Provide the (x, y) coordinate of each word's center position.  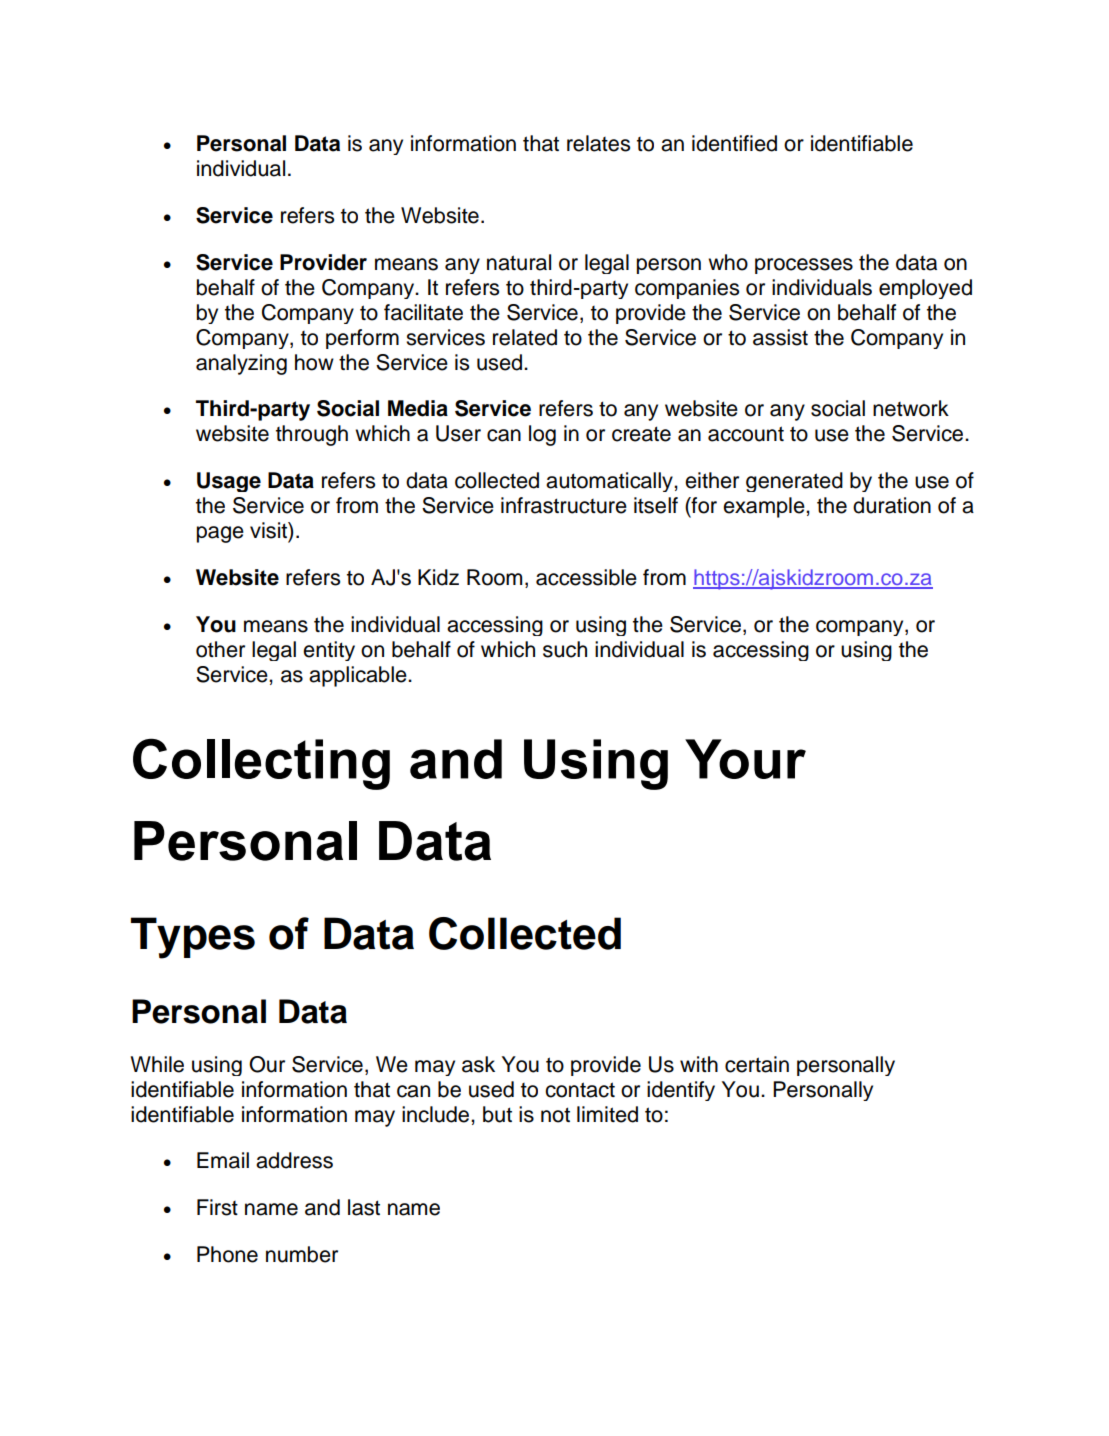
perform (362, 339)
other (220, 649)
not (555, 1115)
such (565, 649)
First (217, 1207)
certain (757, 1064)
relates (598, 143)
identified (734, 143)
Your (745, 759)
